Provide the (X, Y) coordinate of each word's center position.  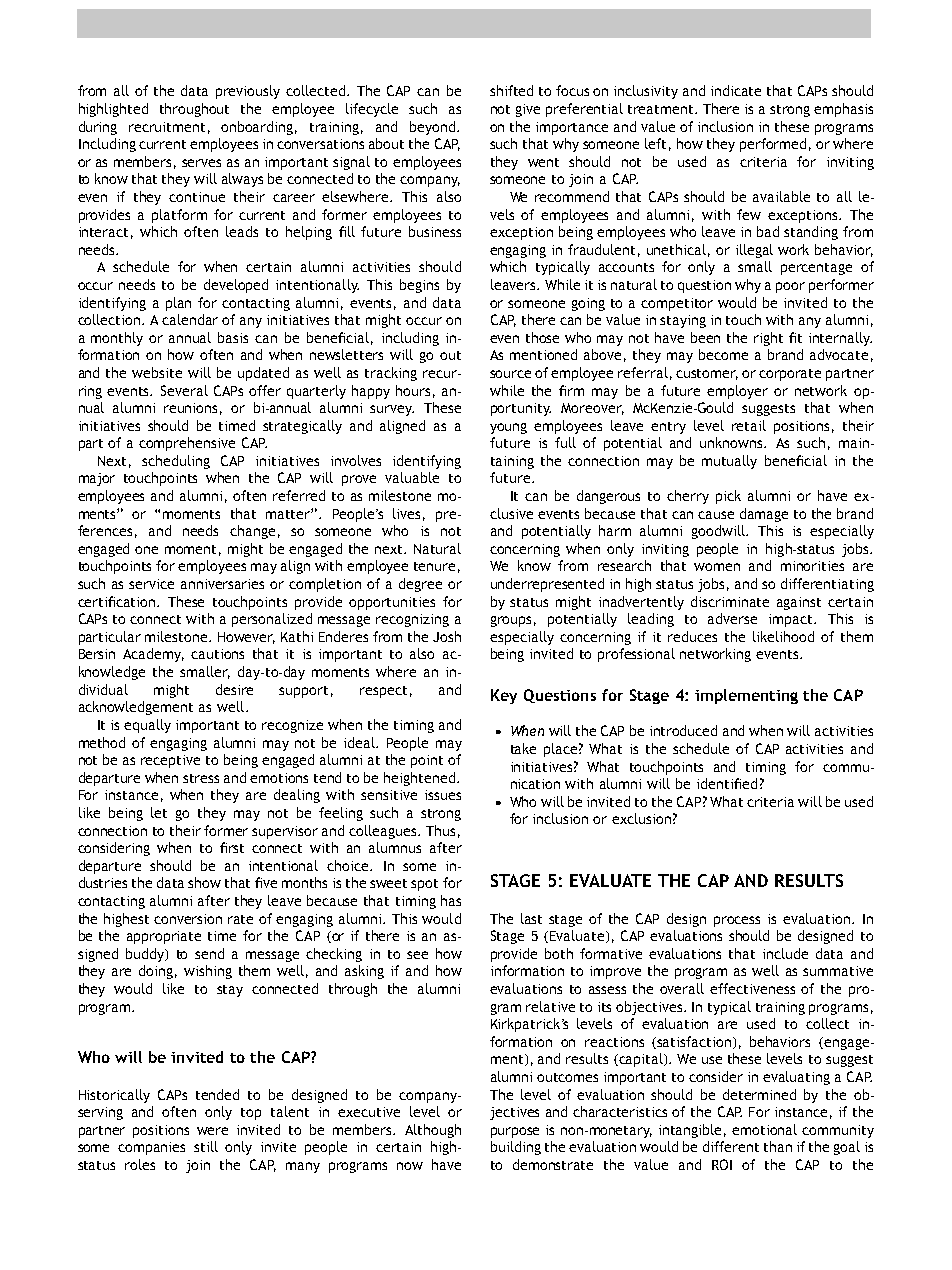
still (206, 1146)
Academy (153, 655)
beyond (434, 128)
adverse (732, 618)
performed (773, 145)
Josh (447, 636)
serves (201, 163)
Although (433, 1131)
